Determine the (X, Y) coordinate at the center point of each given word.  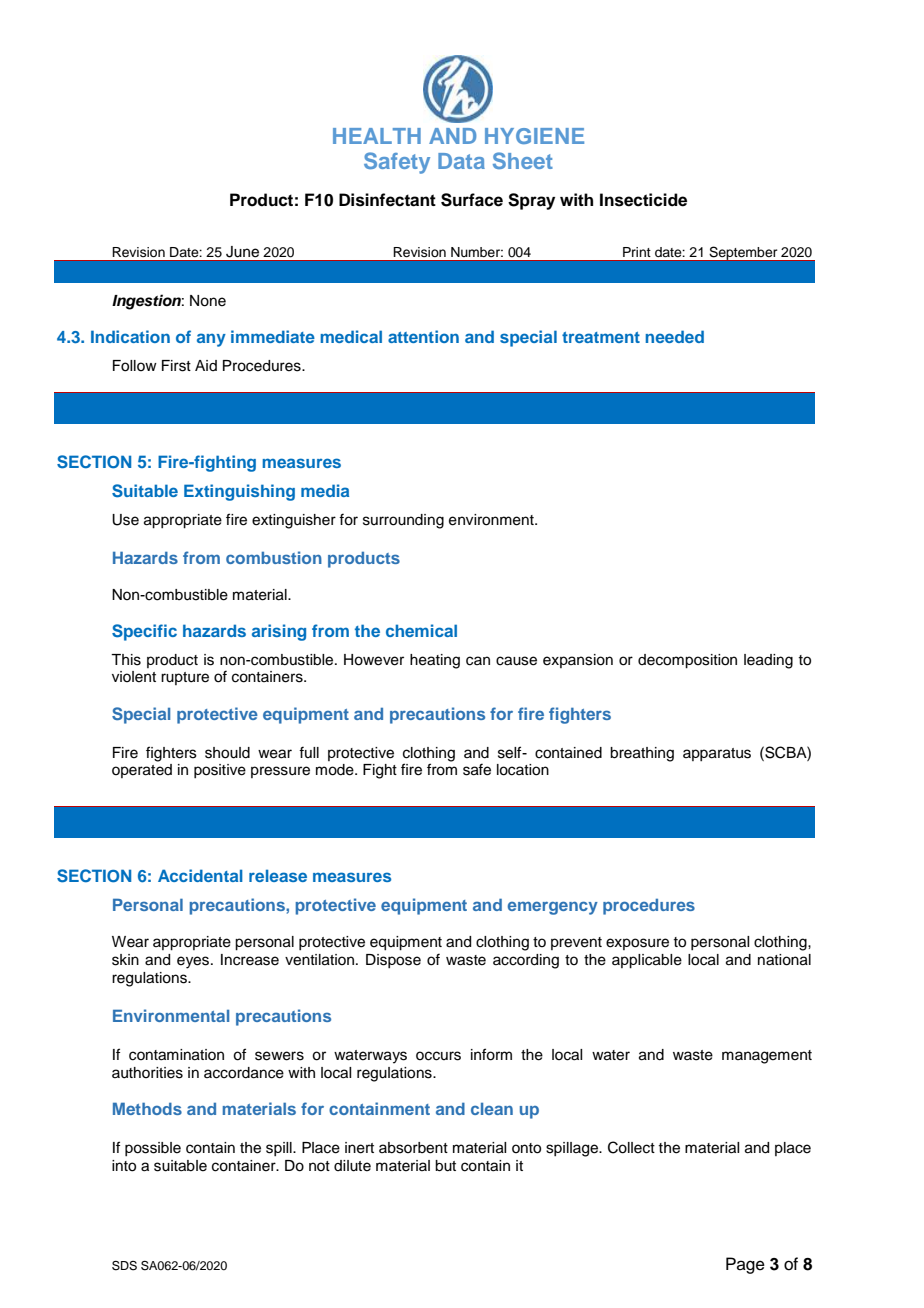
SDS (124, 1266)
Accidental (200, 875)
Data (461, 161)
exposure (637, 944)
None (208, 301)
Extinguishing (239, 492)
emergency (553, 908)
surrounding (403, 521)
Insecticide (643, 200)
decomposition (687, 661)
